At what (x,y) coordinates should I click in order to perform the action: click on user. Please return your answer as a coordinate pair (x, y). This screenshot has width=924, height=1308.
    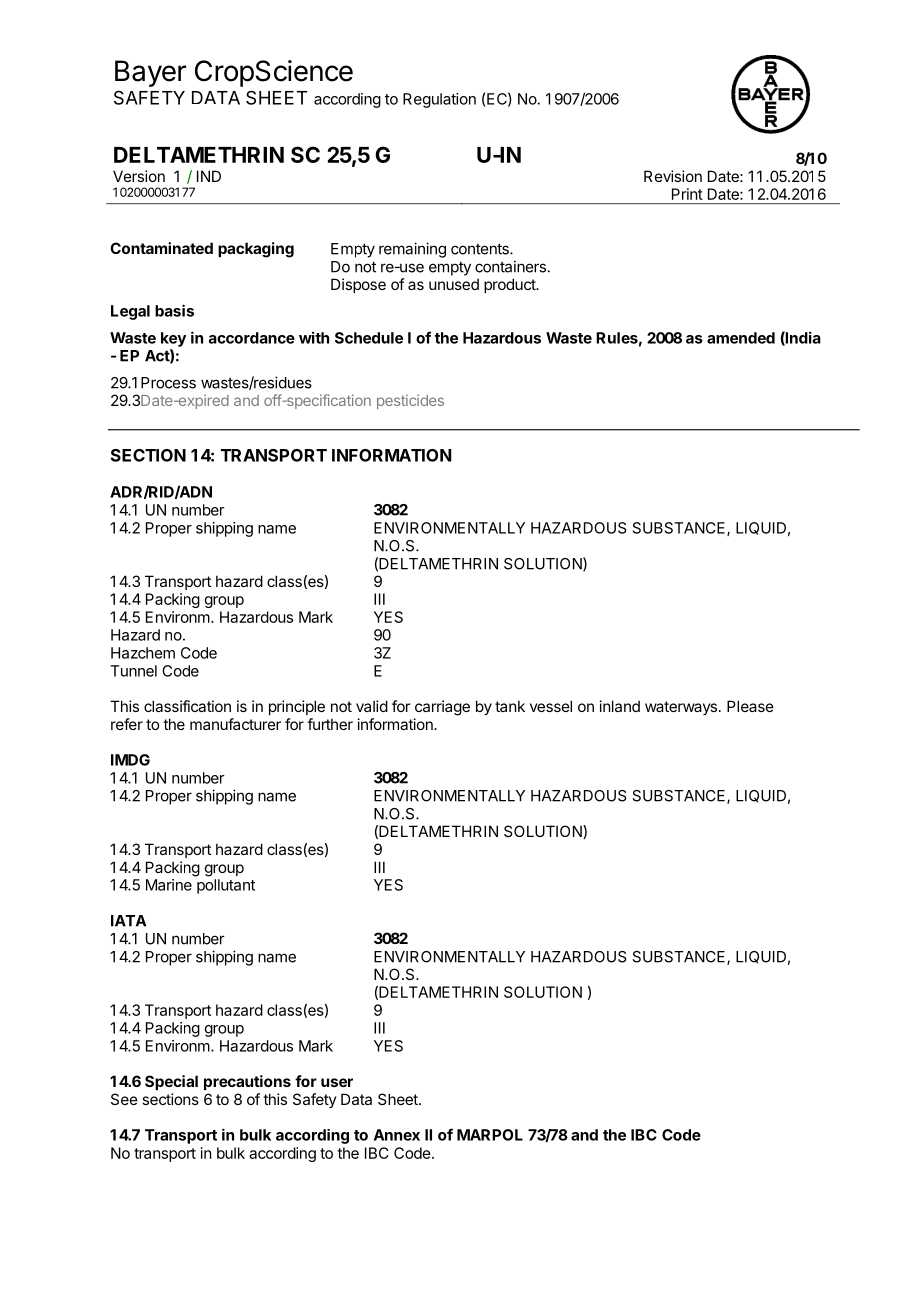
    Looking at the image, I should click on (337, 1082).
